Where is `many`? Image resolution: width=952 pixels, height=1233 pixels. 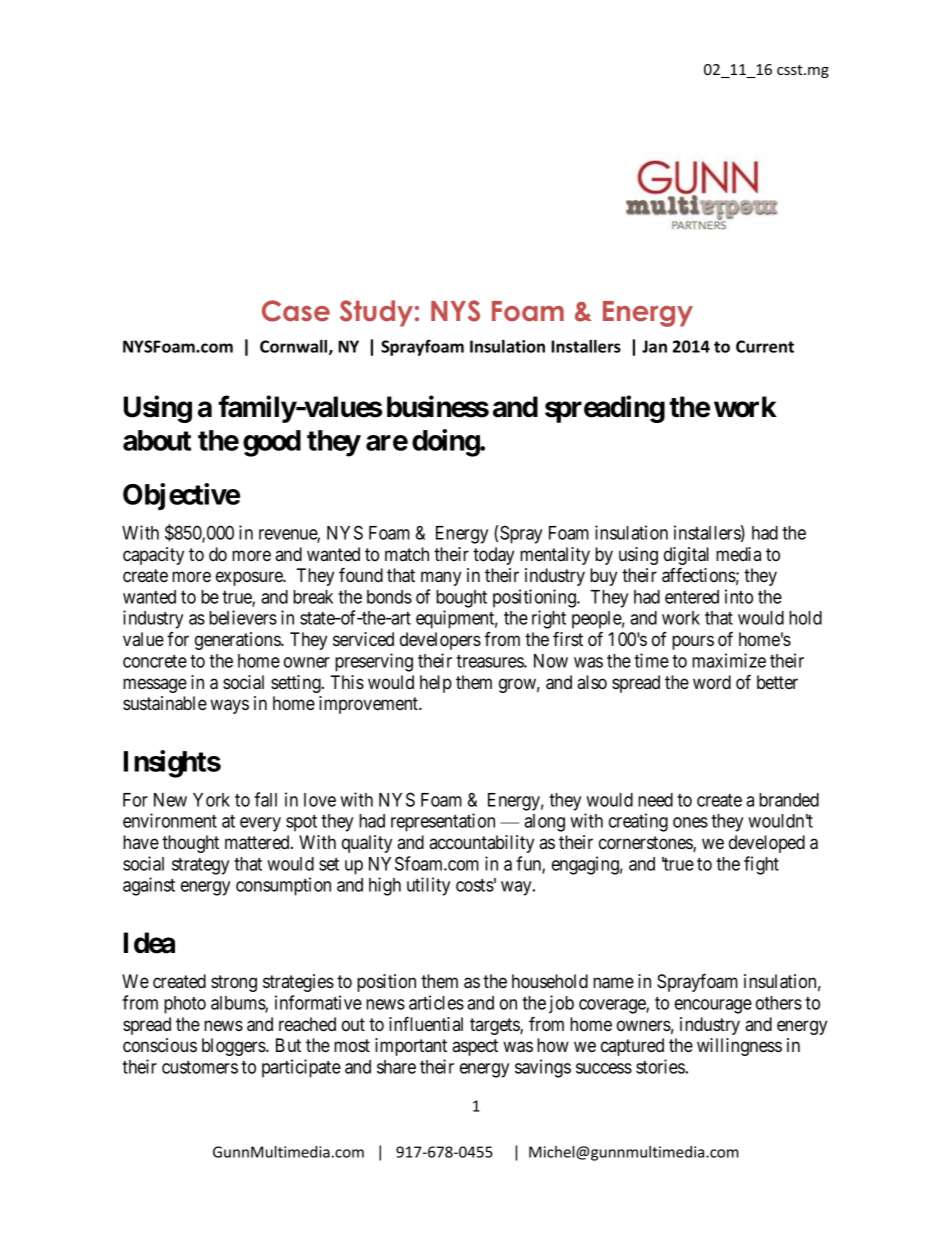 many is located at coordinates (441, 578).
